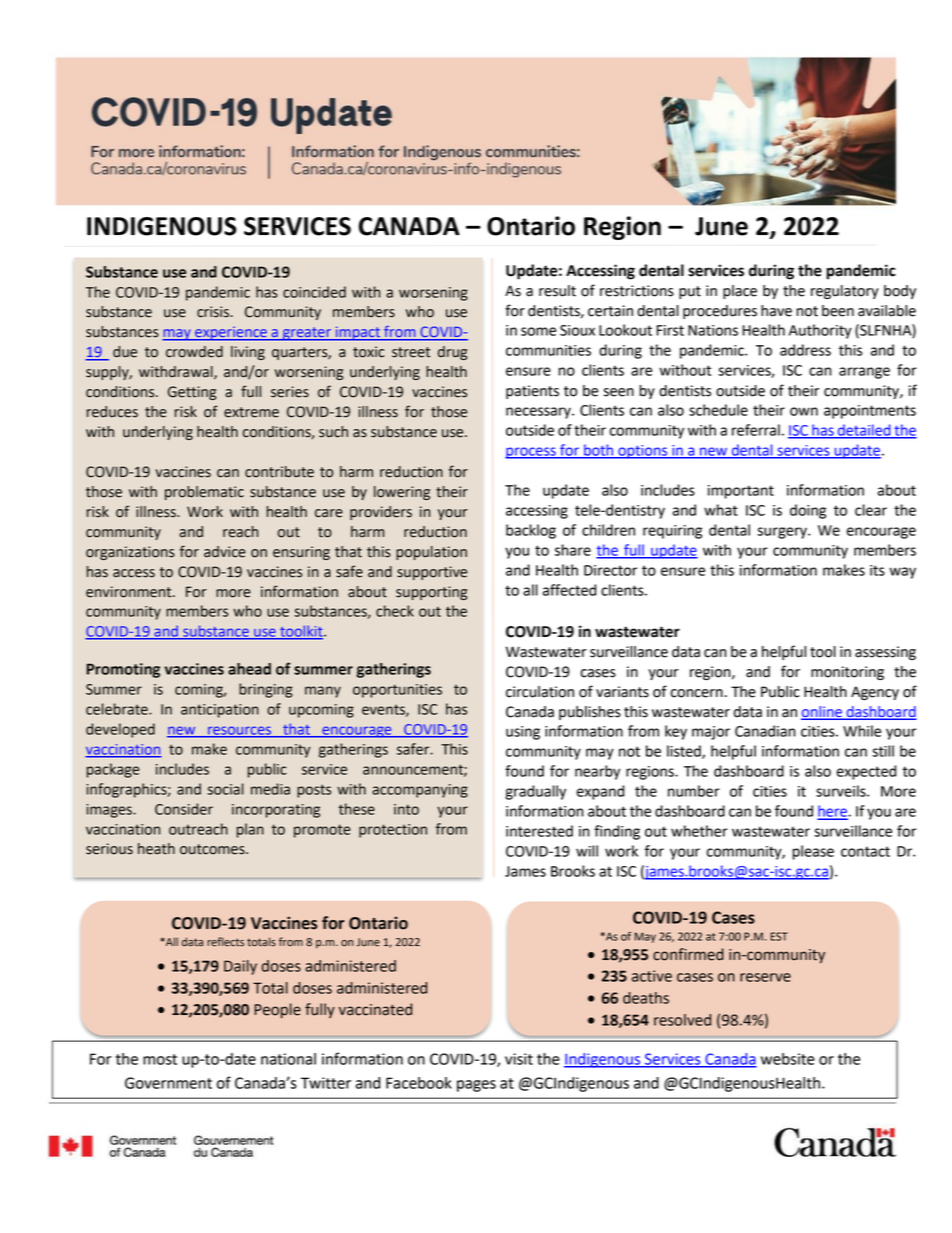  I want to click on crisis, so click(214, 312).
